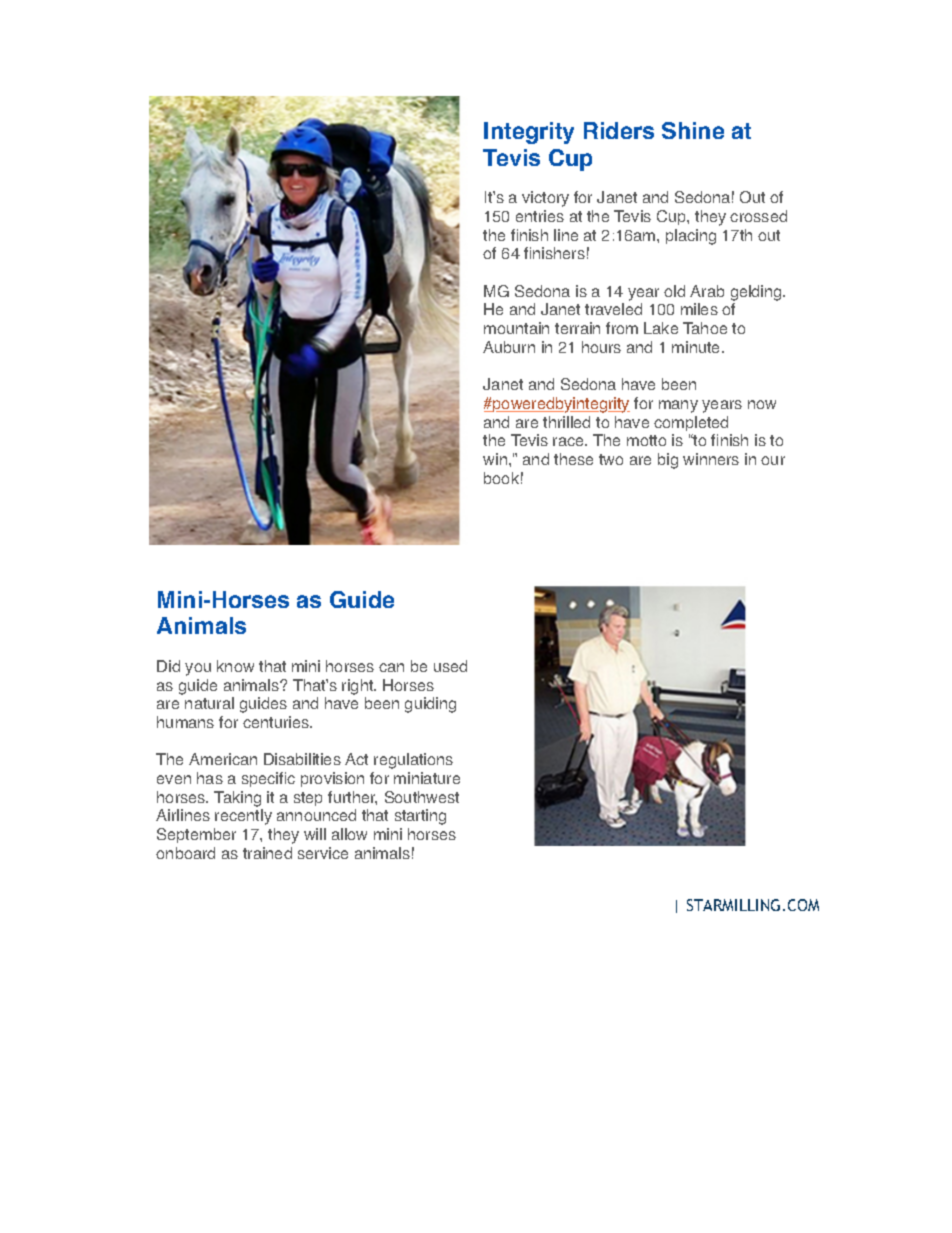 The width and height of the screenshot is (952, 1233). What do you see at coordinates (540, 216) in the screenshot?
I see `entries` at bounding box center [540, 216].
